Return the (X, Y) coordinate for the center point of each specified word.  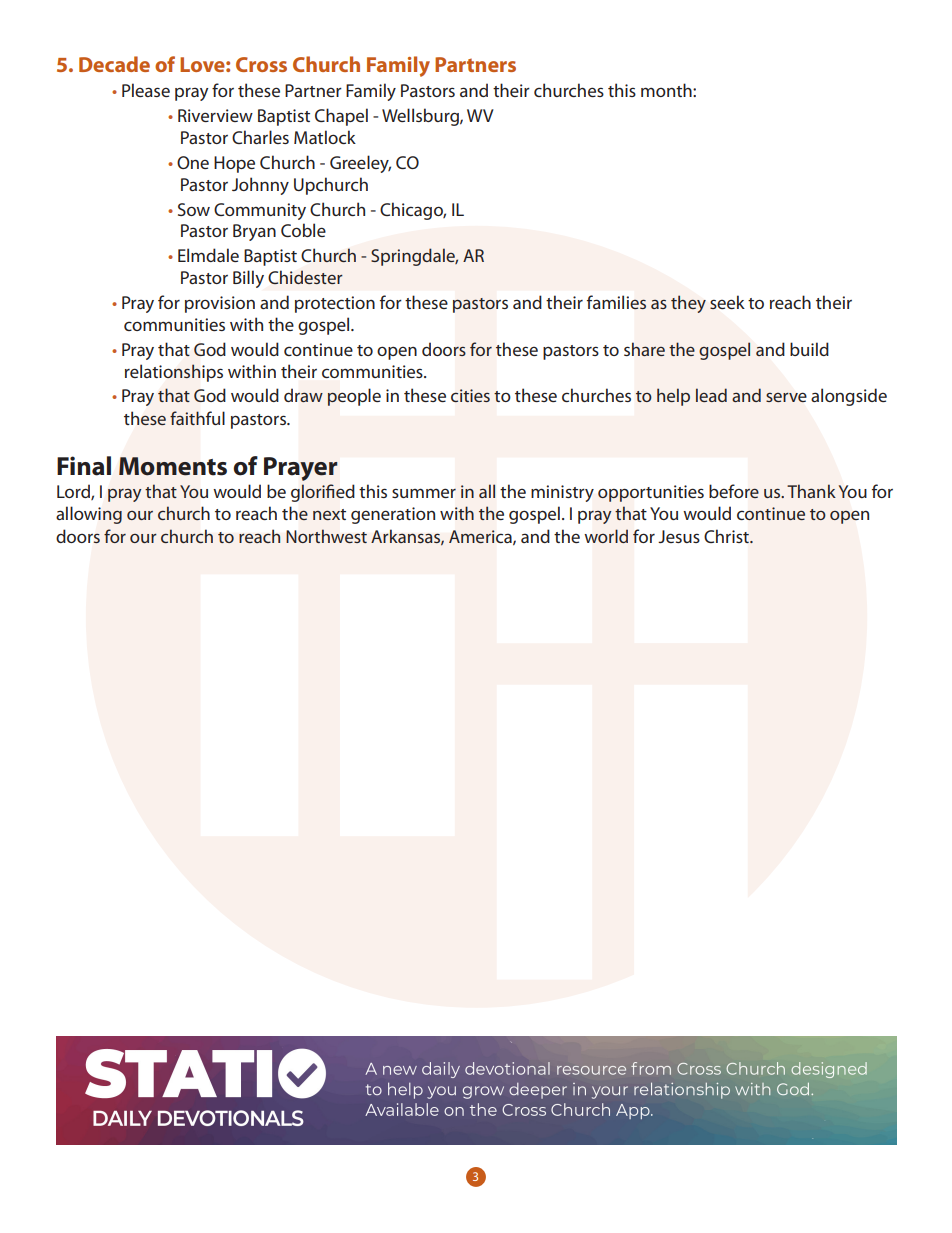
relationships (174, 373)
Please (146, 90)
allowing (89, 515)
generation (393, 515)
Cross (261, 64)
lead (711, 395)
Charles (260, 137)
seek (727, 302)
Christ (727, 536)
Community (260, 211)
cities (470, 395)
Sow (194, 209)
